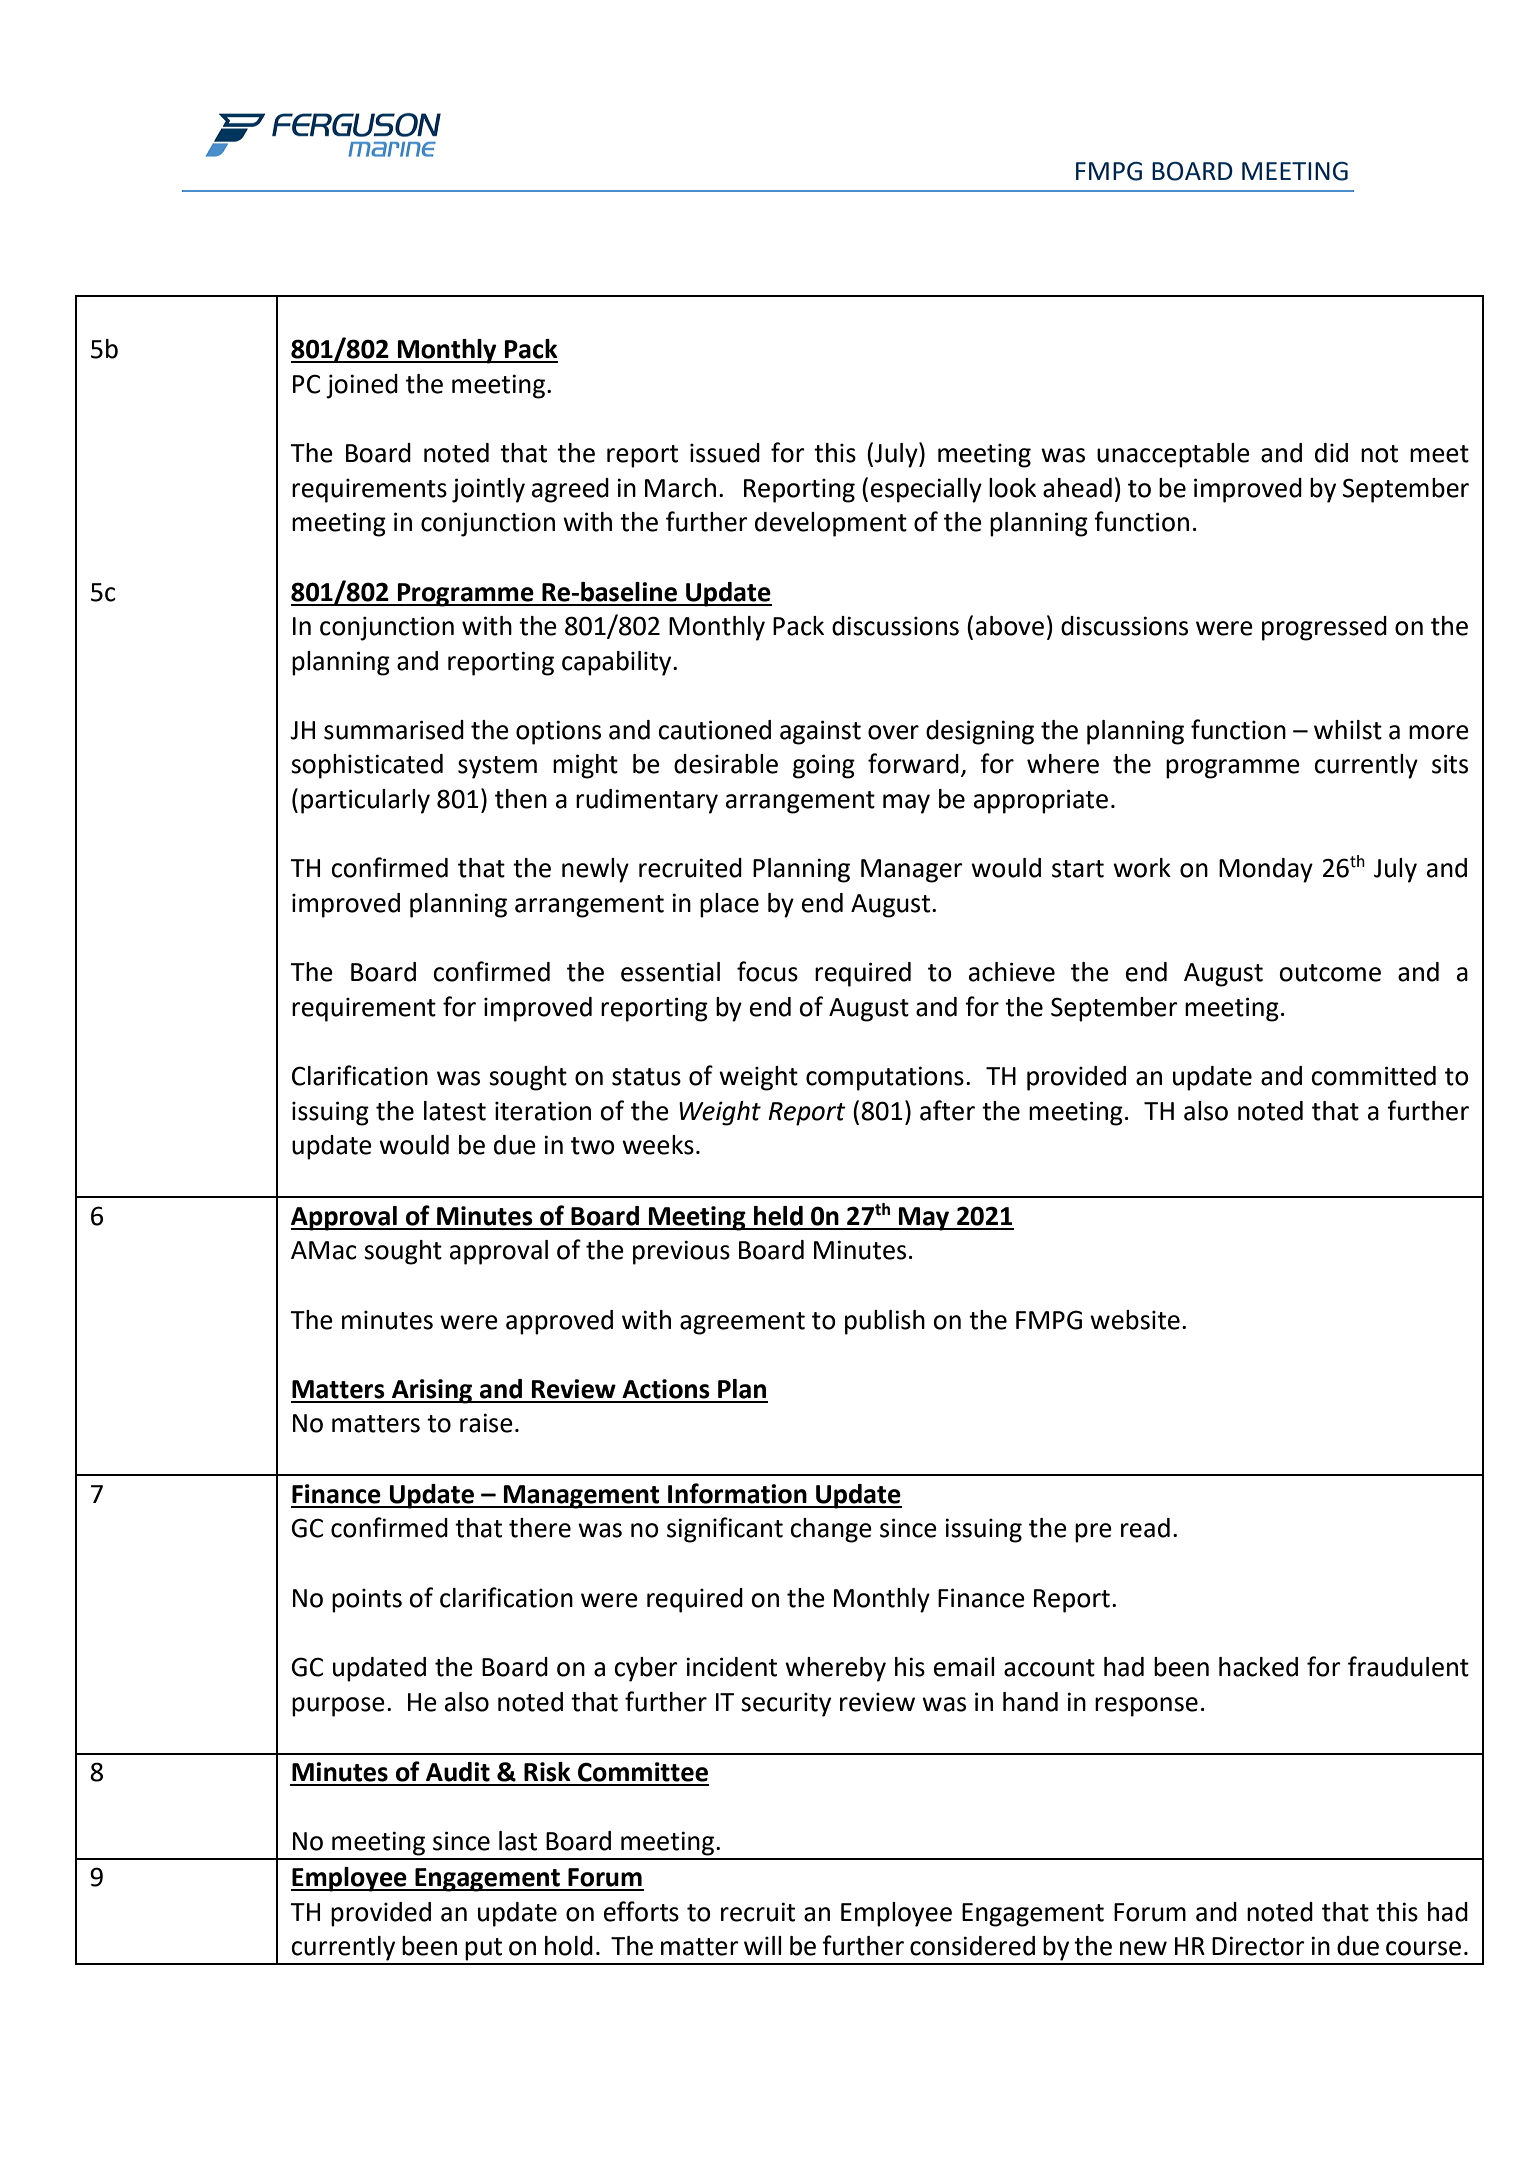  What do you see at coordinates (1373, 1076) in the document?
I see `committed` at bounding box center [1373, 1076].
